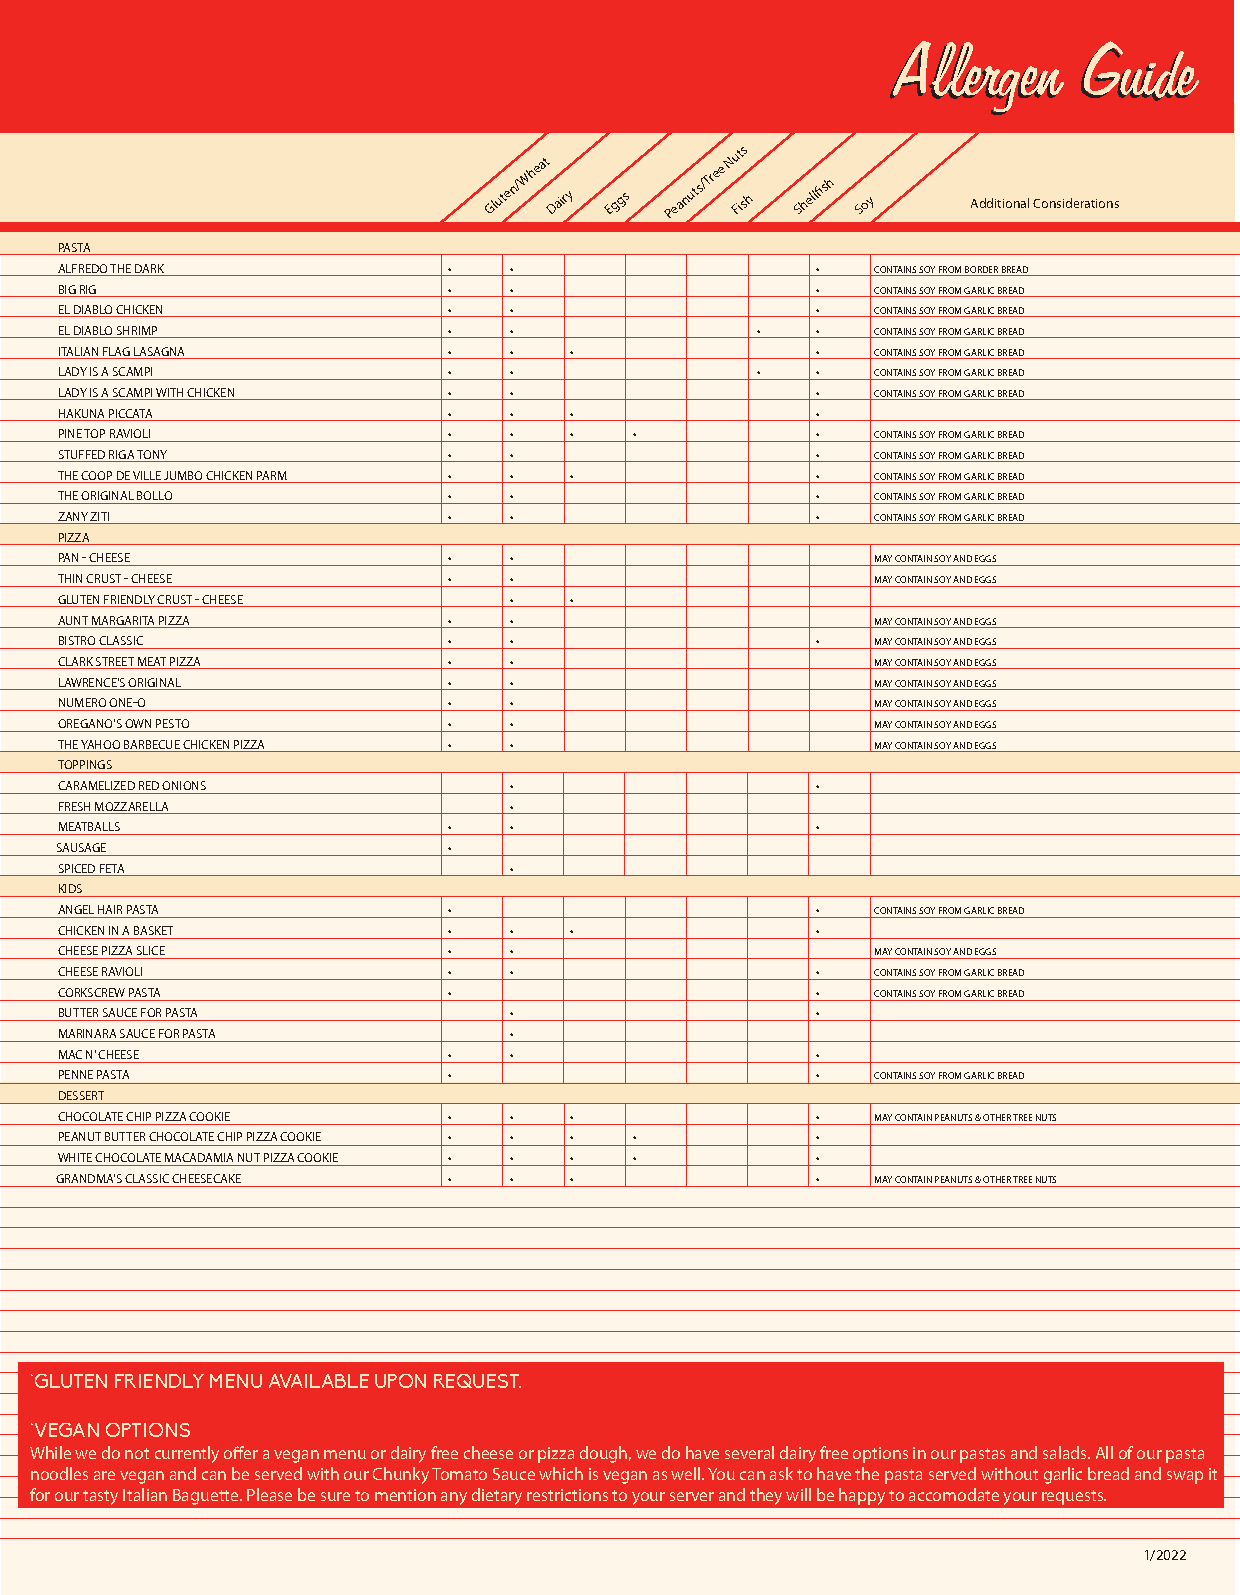 The width and height of the page is (1240, 1595). What do you see at coordinates (187, 1454) in the page?
I see `currently` at bounding box center [187, 1454].
